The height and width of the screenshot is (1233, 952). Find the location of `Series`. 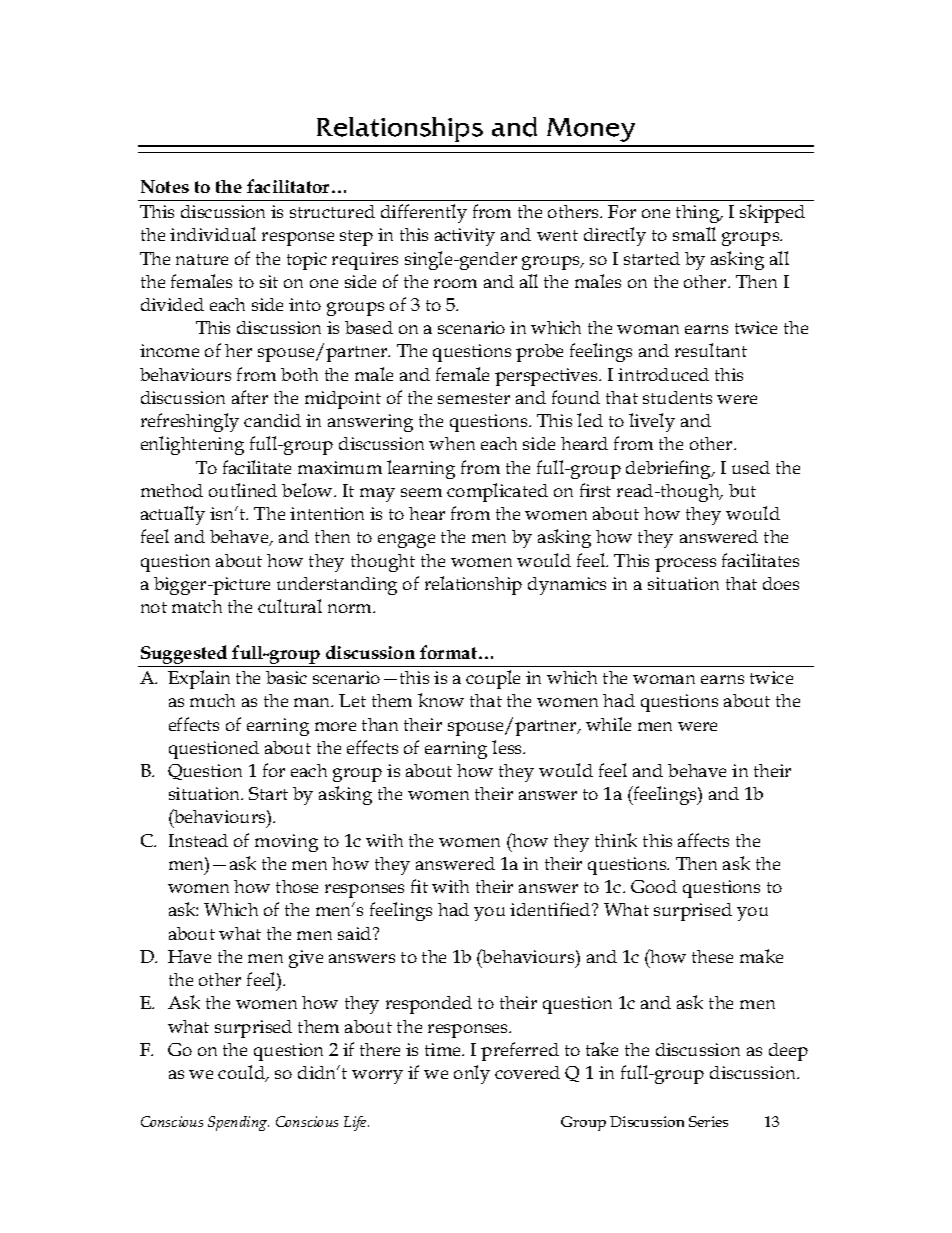

Series is located at coordinates (708, 1121).
